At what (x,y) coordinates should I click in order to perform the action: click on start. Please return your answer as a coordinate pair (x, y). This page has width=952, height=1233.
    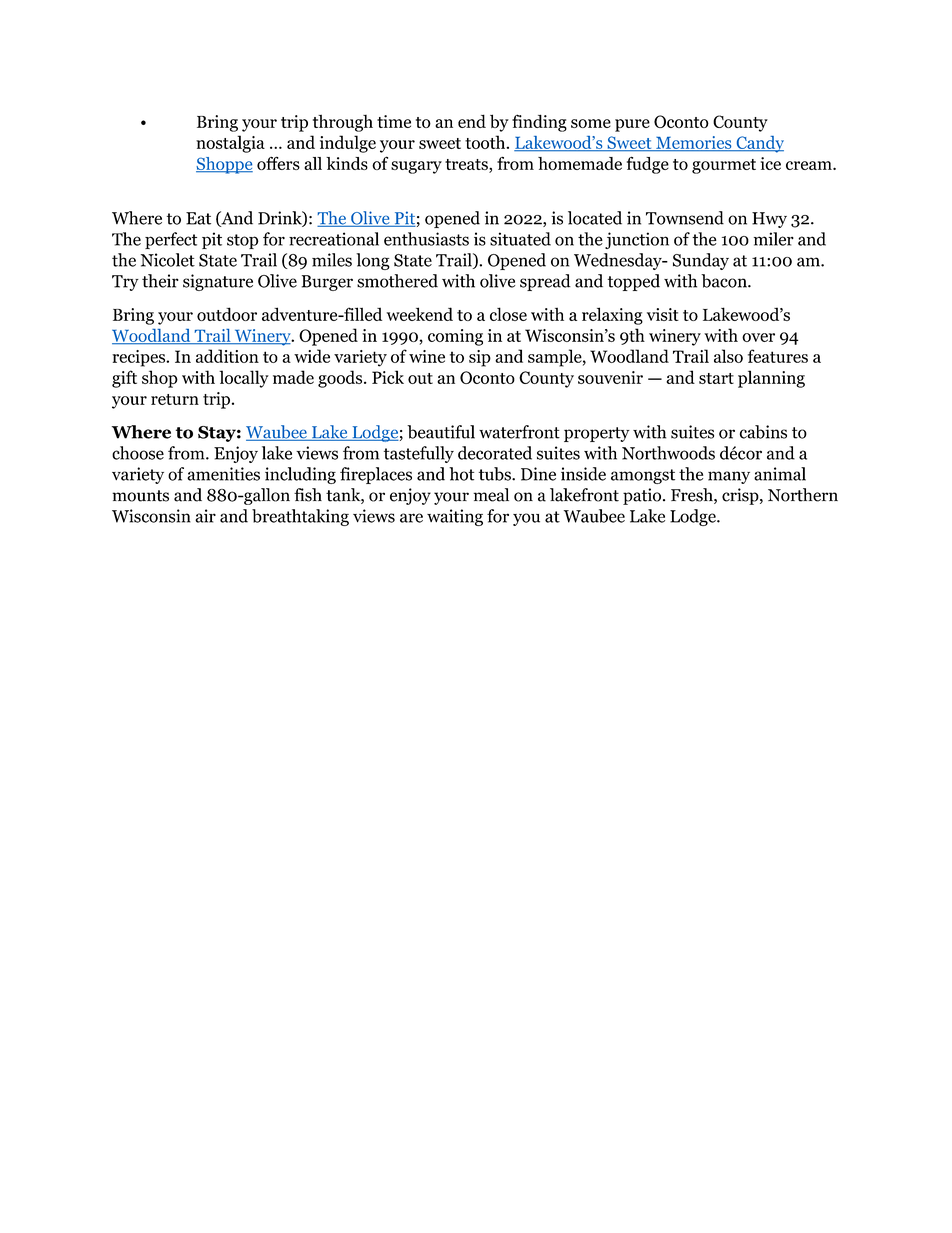
    Looking at the image, I should click on (716, 378).
